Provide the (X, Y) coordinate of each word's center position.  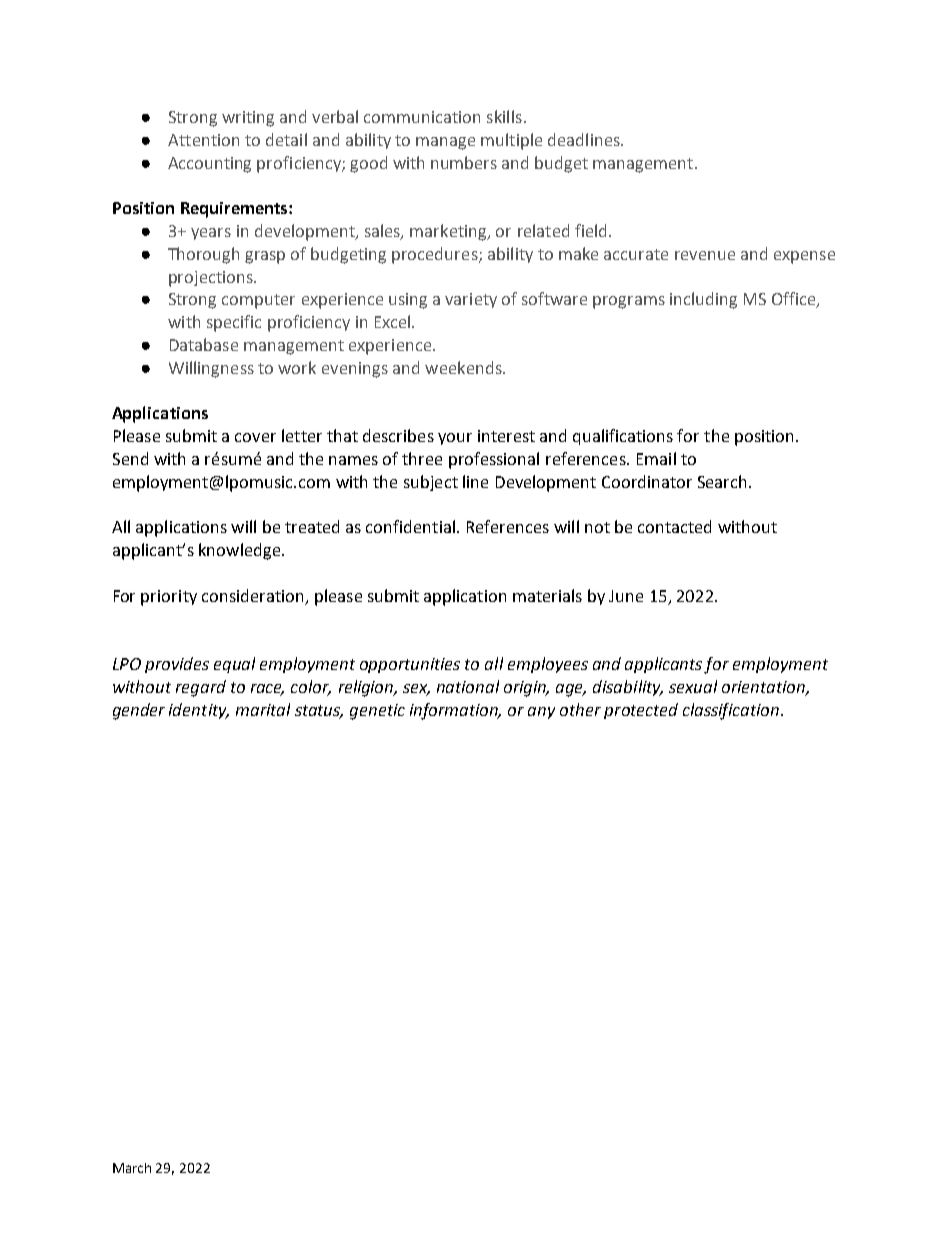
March (132, 1168)
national (468, 686)
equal (234, 665)
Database (204, 344)
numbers (464, 162)
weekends (464, 367)
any (541, 713)
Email (656, 458)
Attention (203, 140)
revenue (705, 255)
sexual (693, 686)
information (455, 711)
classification (731, 711)
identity (199, 711)
